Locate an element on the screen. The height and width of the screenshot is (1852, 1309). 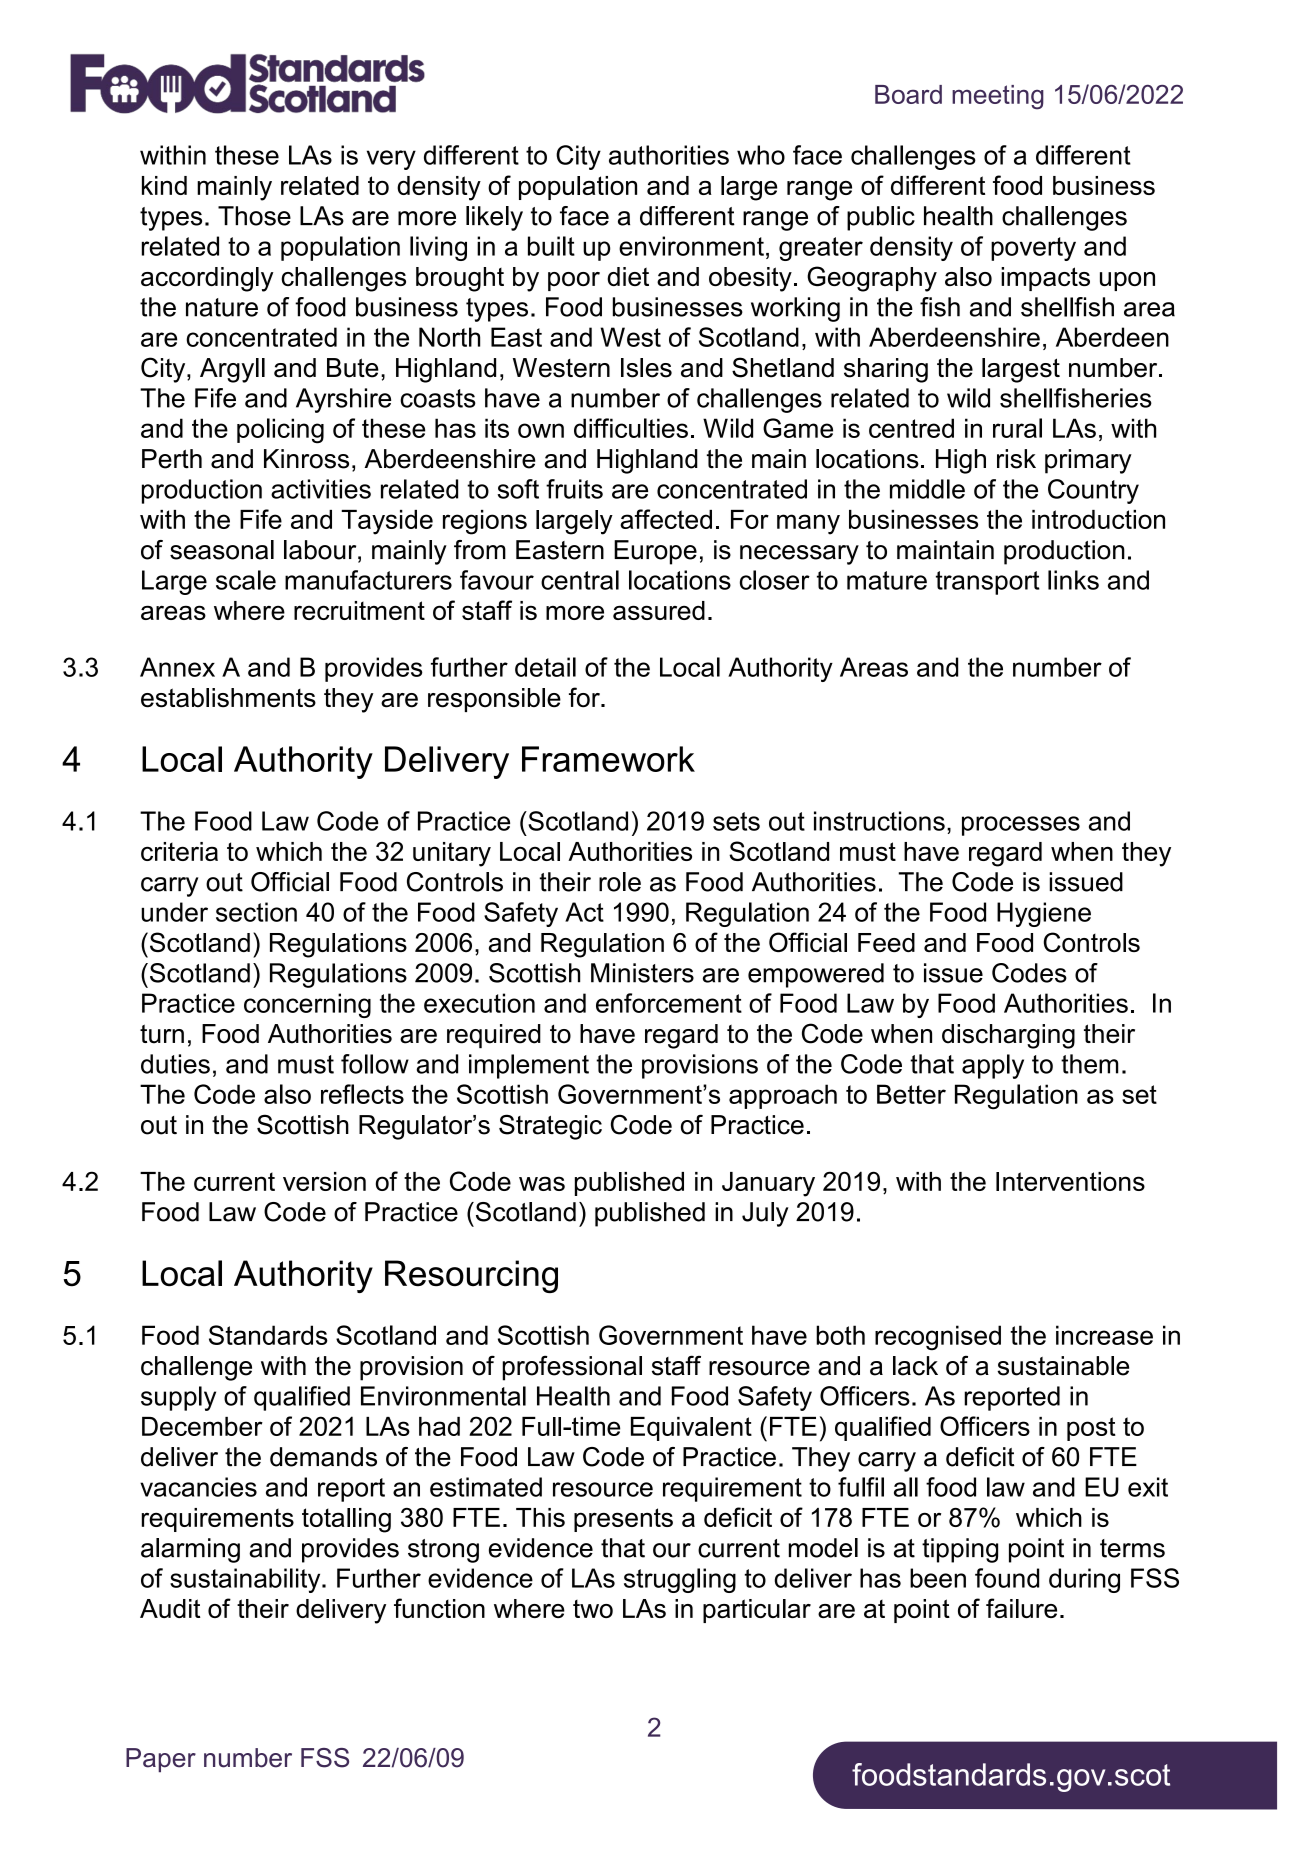
meeting is located at coordinates (998, 97).
